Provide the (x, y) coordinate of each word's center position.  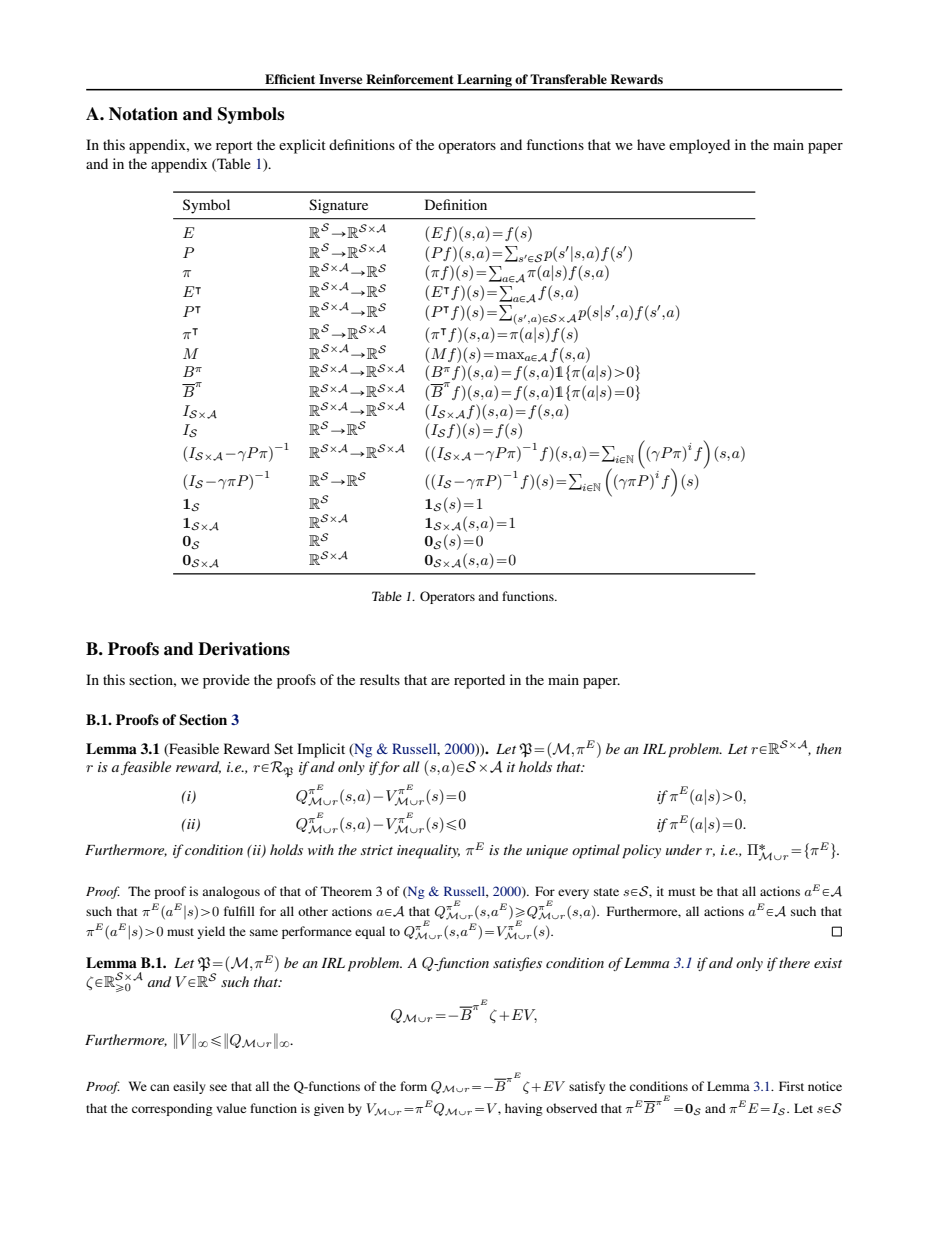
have (651, 144)
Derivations (244, 649)
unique (547, 852)
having (524, 1109)
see (218, 1087)
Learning (484, 82)
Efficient (290, 79)
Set (283, 748)
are (440, 681)
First (791, 1086)
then (829, 748)
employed (699, 146)
